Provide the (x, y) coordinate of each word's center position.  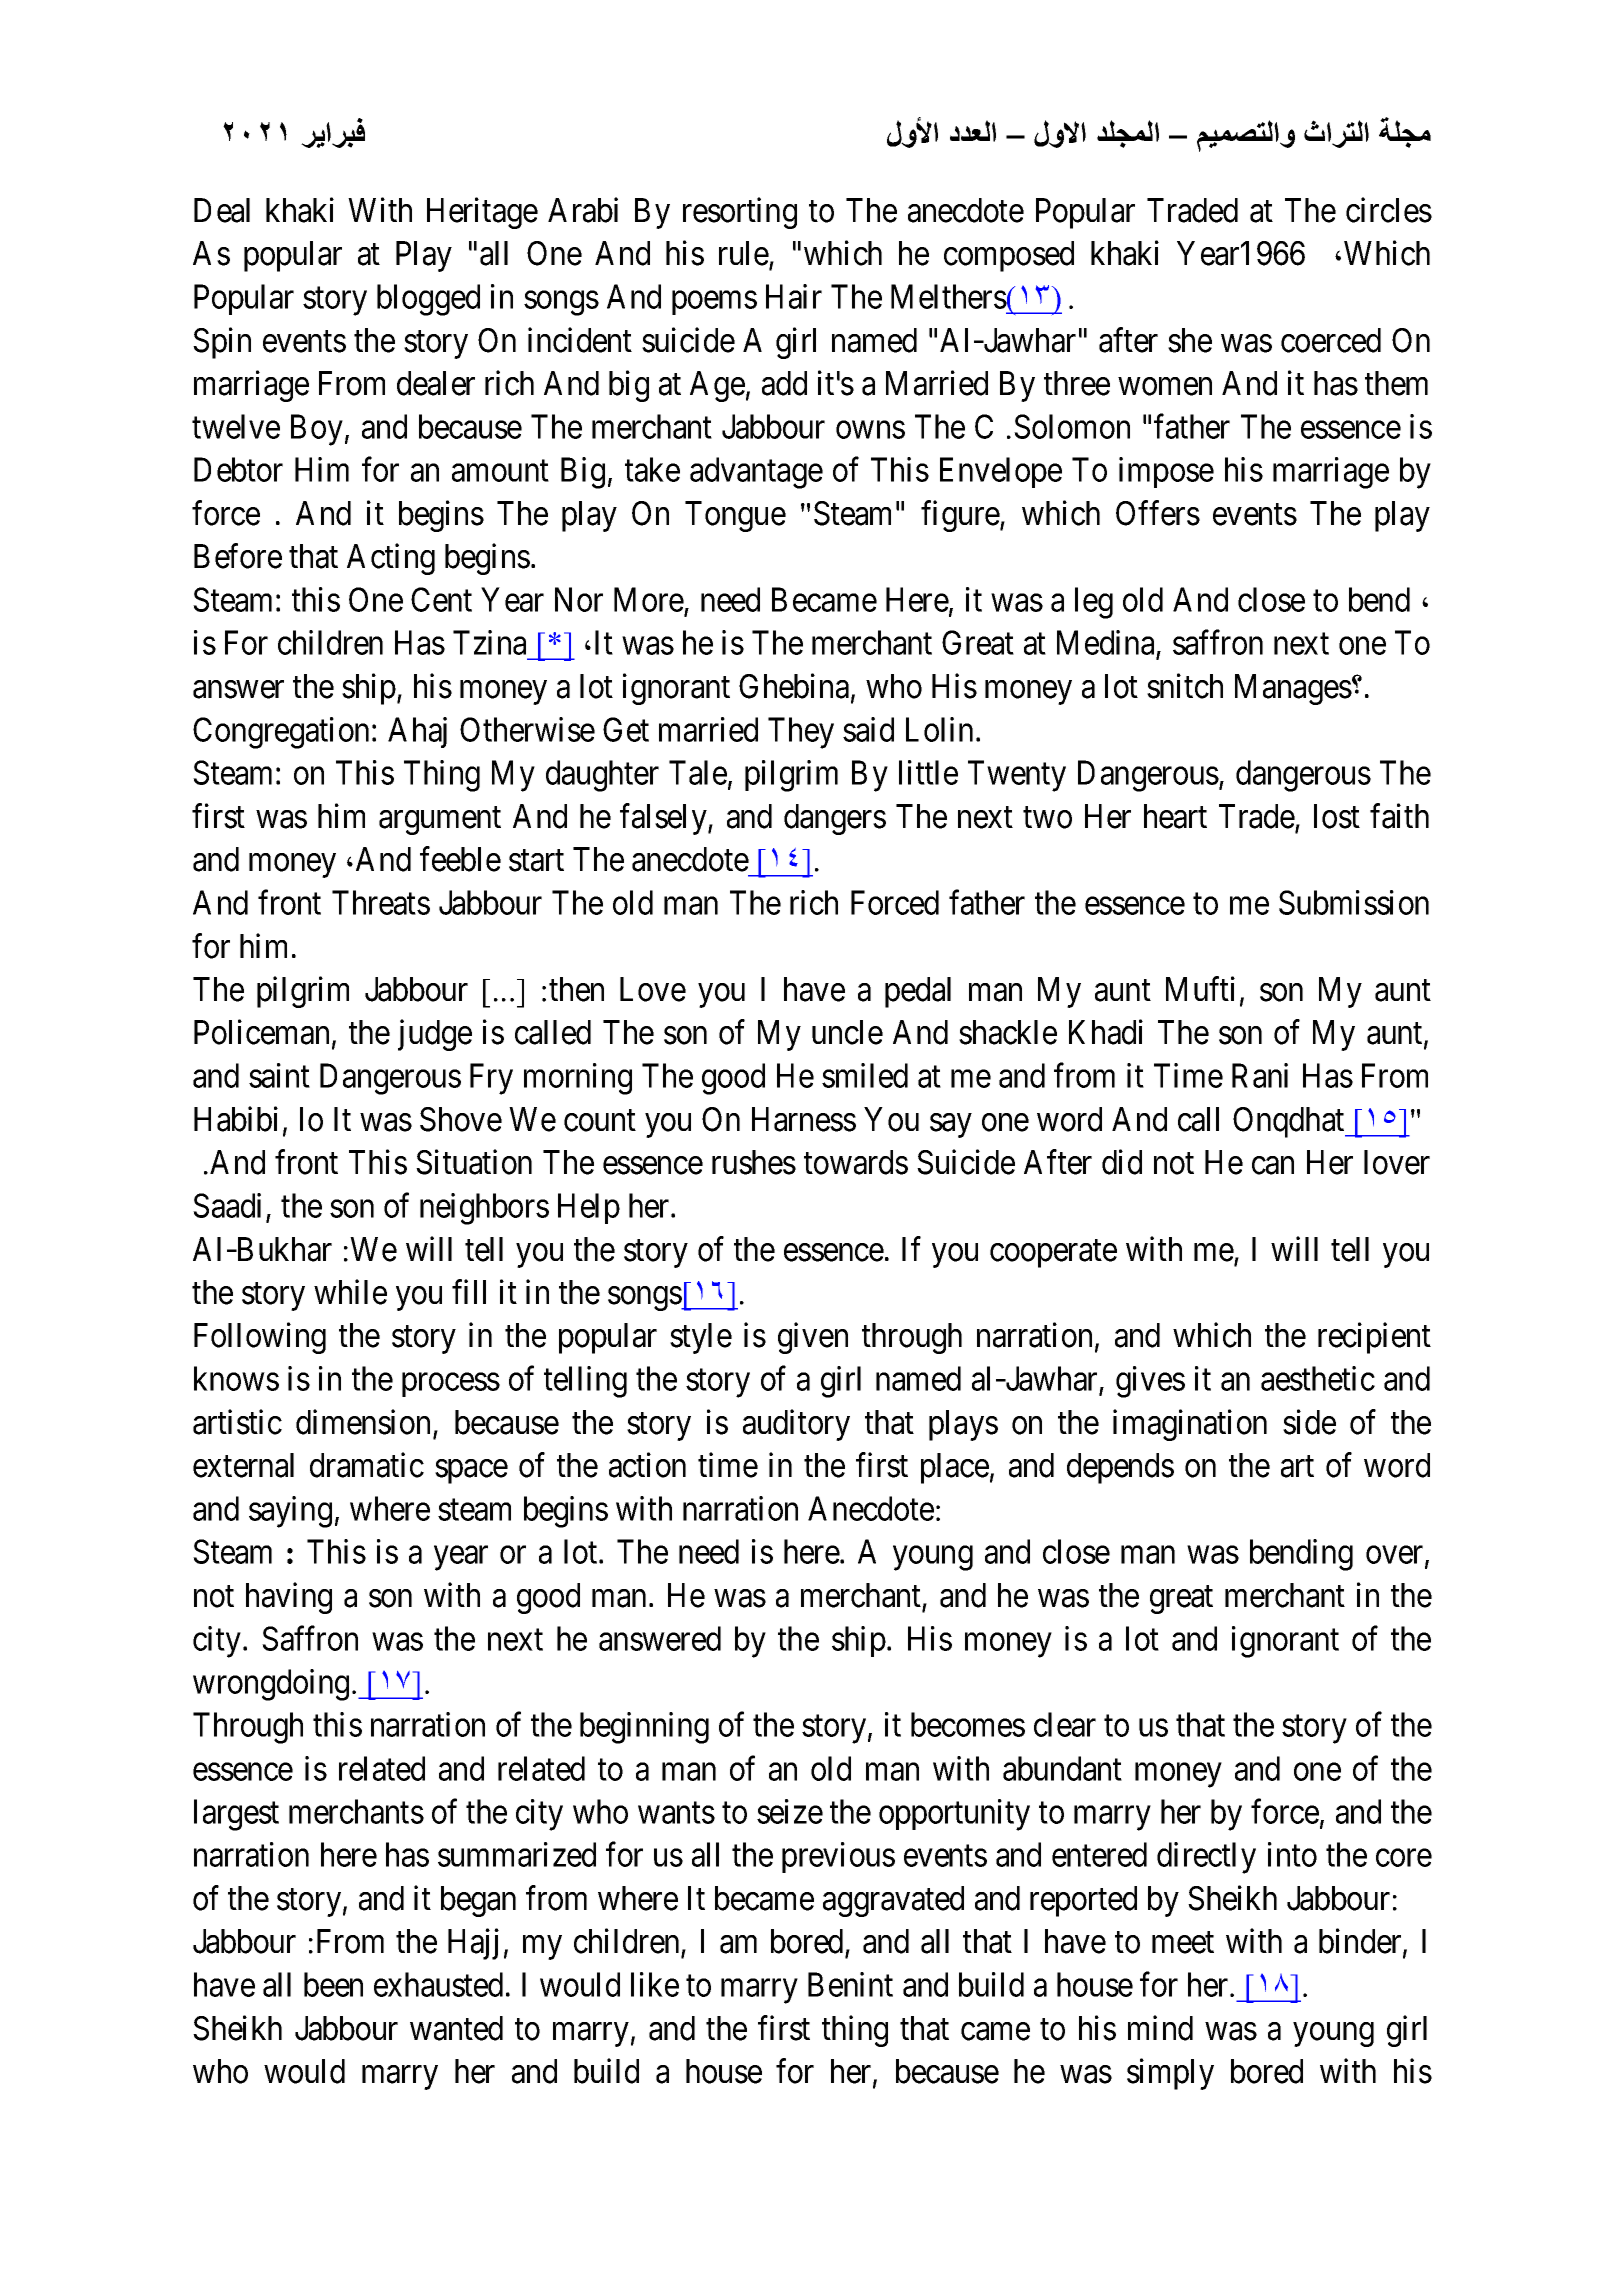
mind (1160, 2028)
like (655, 1984)
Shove (461, 1119)
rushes (754, 1162)
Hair (794, 296)
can (1273, 1166)
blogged (428, 300)
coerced (1331, 340)
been (333, 1984)
